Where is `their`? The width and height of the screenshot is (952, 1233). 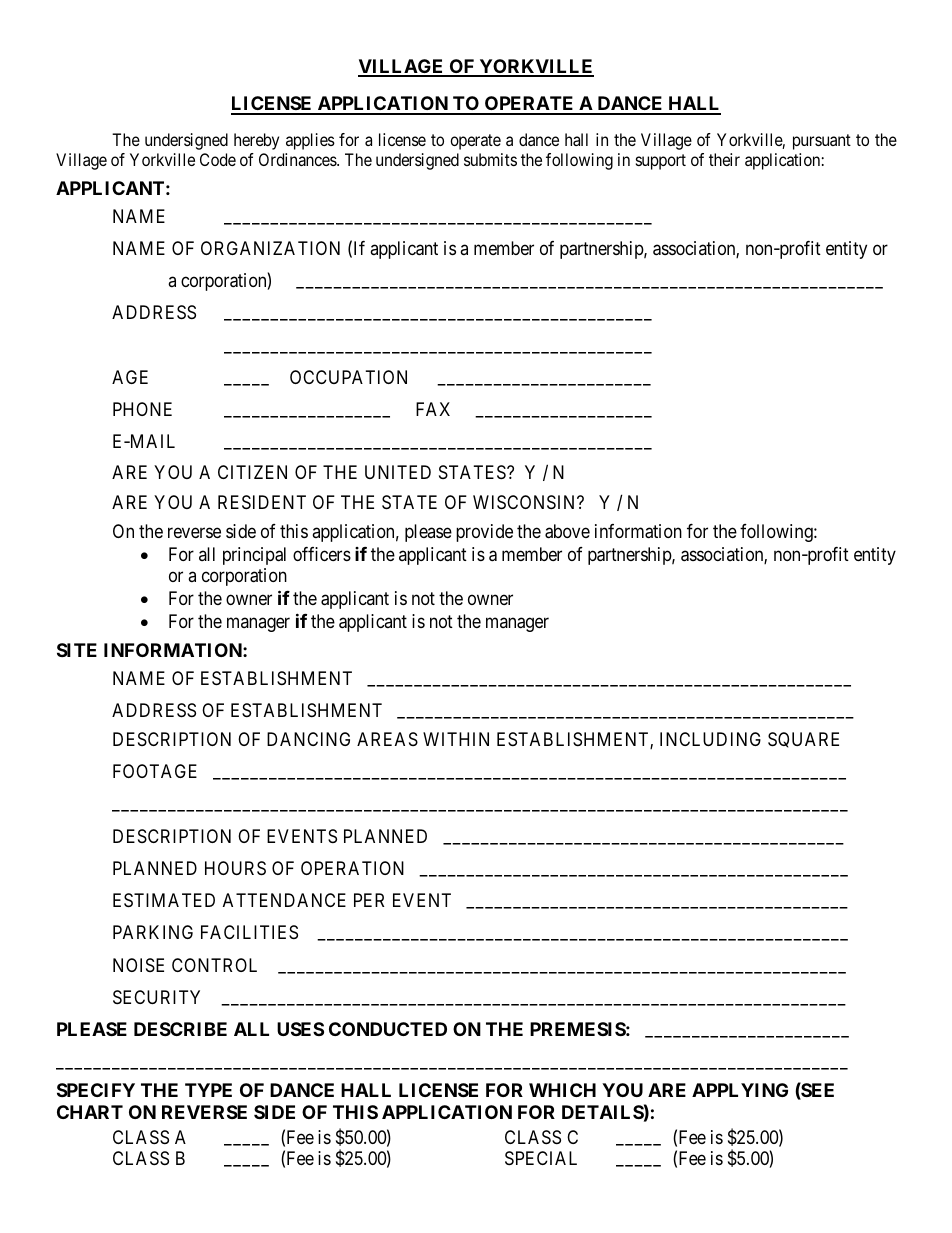 their is located at coordinates (724, 159).
